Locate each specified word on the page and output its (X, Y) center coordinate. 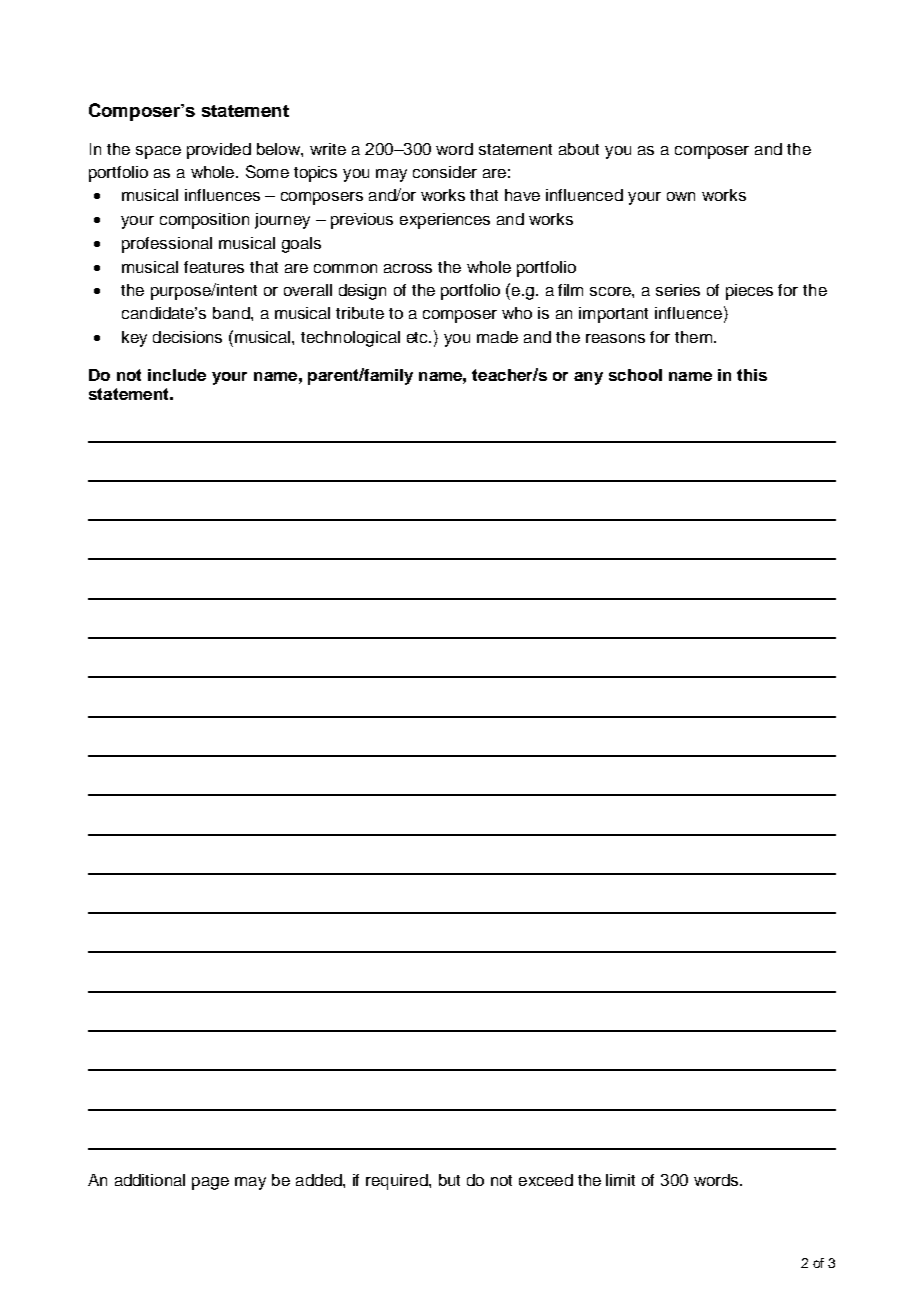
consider (445, 172)
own (681, 196)
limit (620, 1180)
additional (150, 1180)
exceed (546, 1180)
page (210, 1183)
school (635, 375)
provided (219, 151)
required (398, 1182)
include (177, 375)
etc (419, 337)
